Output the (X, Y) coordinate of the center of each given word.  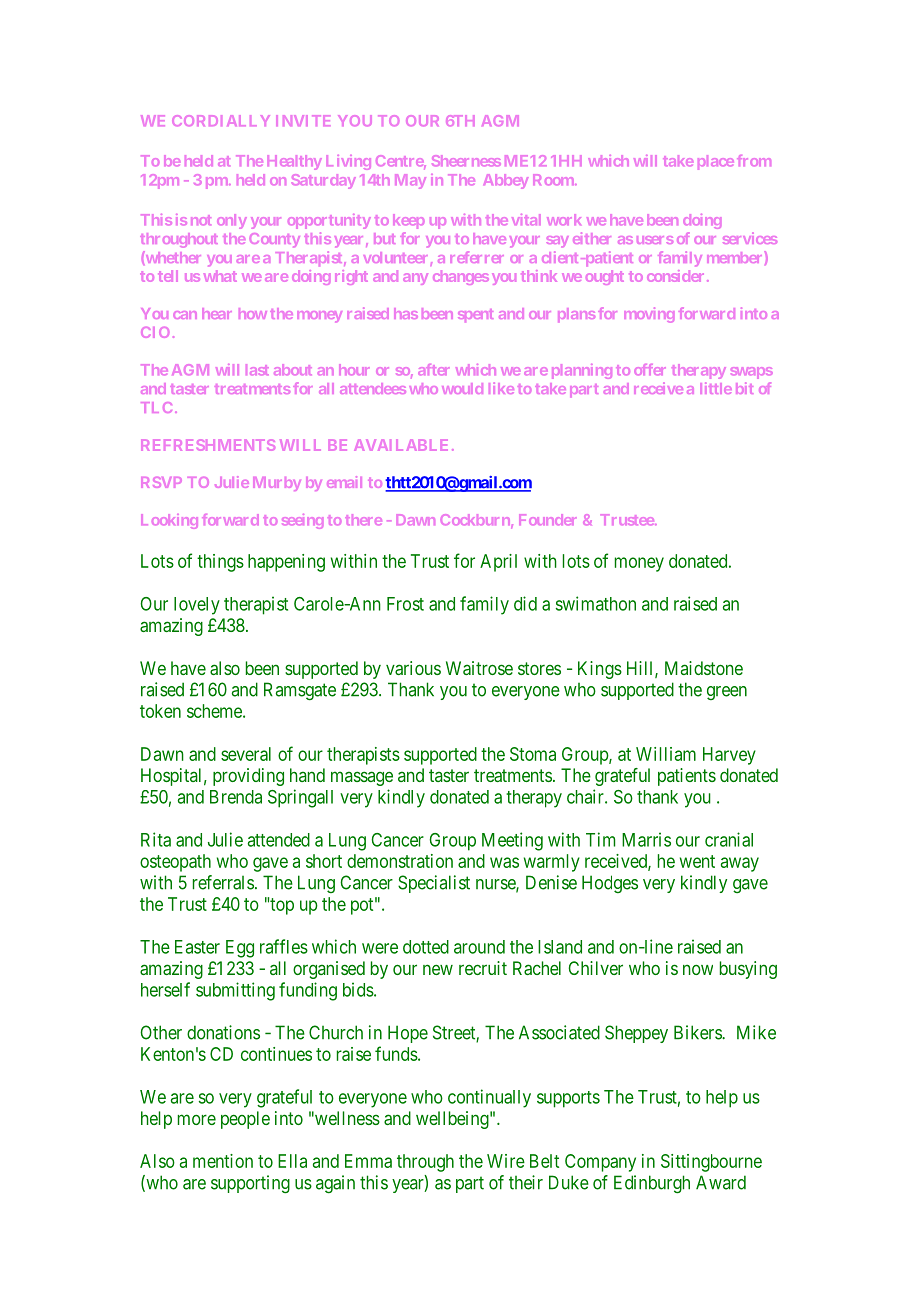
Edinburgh (652, 1184)
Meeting (512, 841)
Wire (506, 1161)
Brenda (236, 797)
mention (223, 1161)
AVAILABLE (401, 445)
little (716, 388)
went (697, 861)
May (410, 181)
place (716, 162)
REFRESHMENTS (208, 445)
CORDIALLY (221, 120)
